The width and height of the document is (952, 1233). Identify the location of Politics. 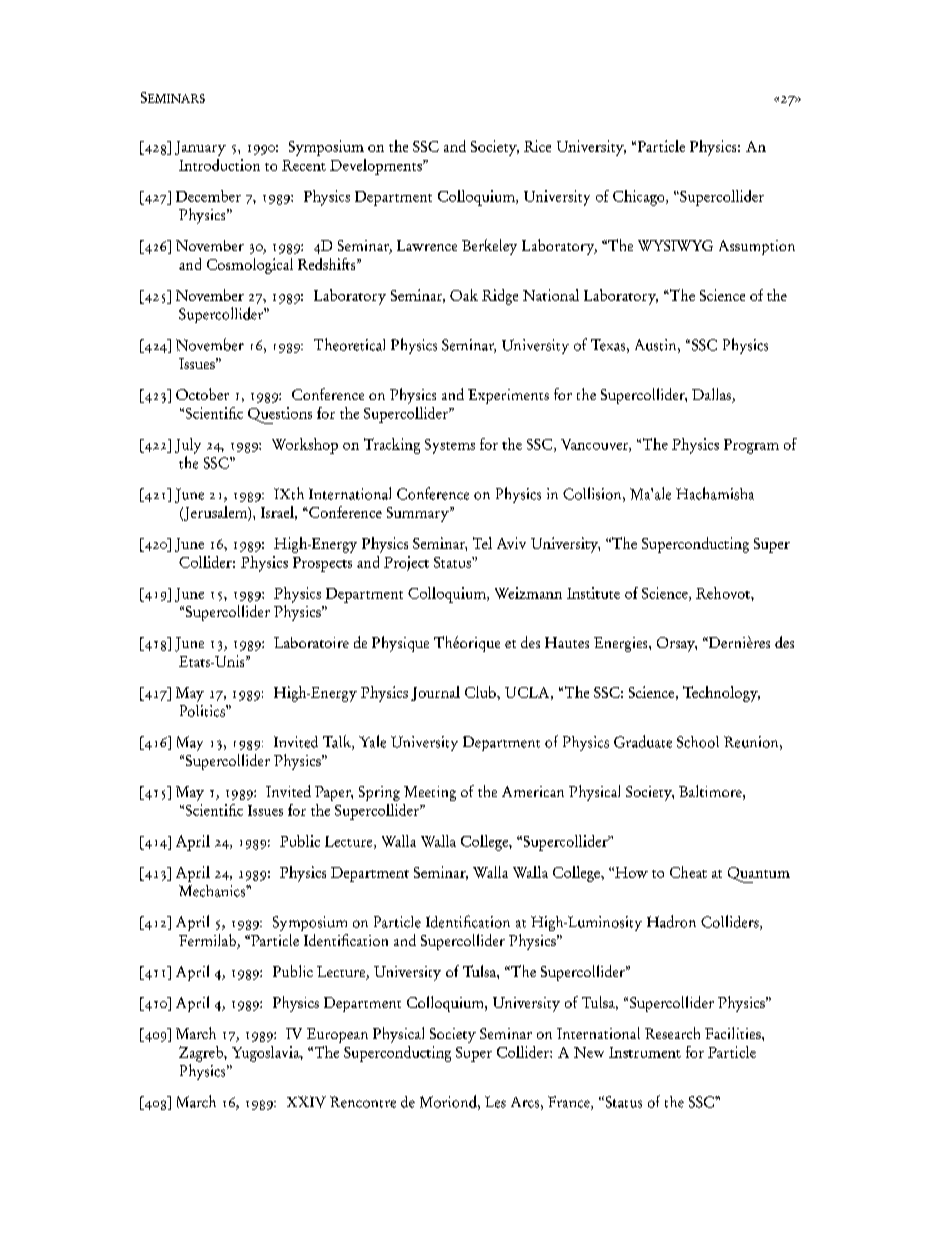
(203, 711).
